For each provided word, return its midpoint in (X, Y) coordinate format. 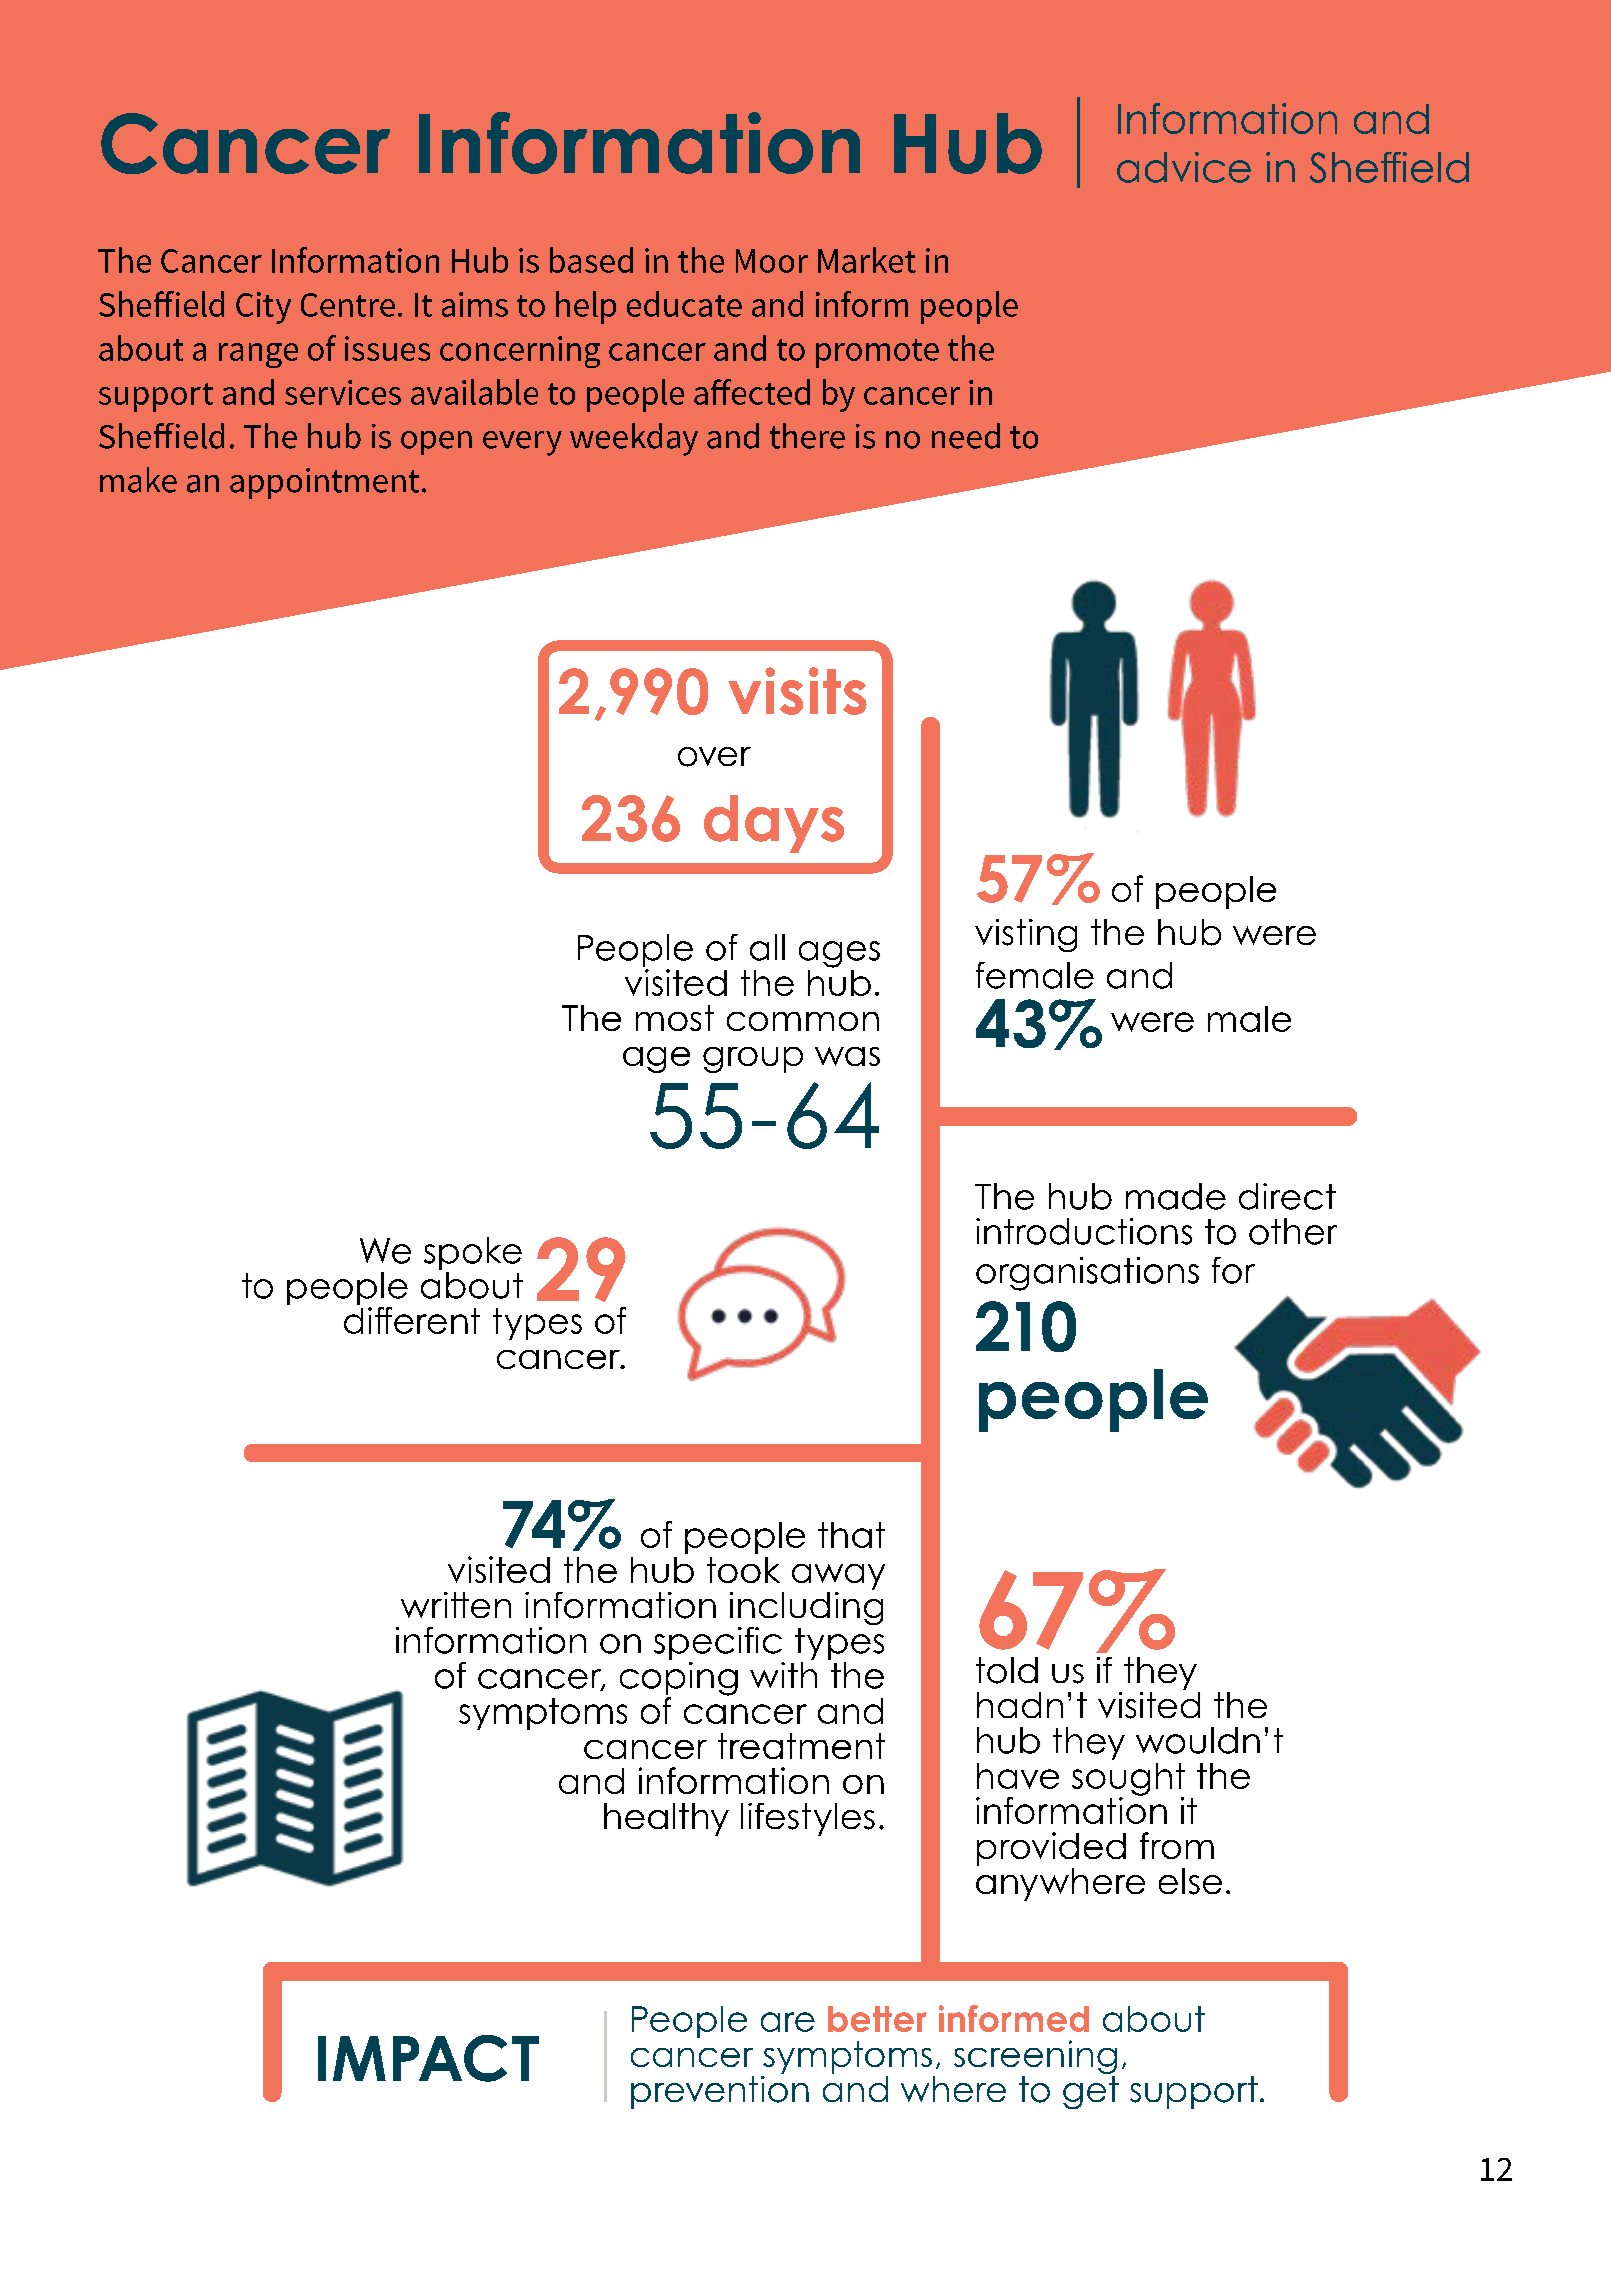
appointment (324, 483)
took (743, 1570)
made (1176, 1196)
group (753, 1060)
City (263, 308)
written (456, 1605)
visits (797, 691)
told (1007, 1670)
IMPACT (428, 2058)
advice (1184, 167)
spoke (473, 1253)
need (966, 436)
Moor (772, 261)
